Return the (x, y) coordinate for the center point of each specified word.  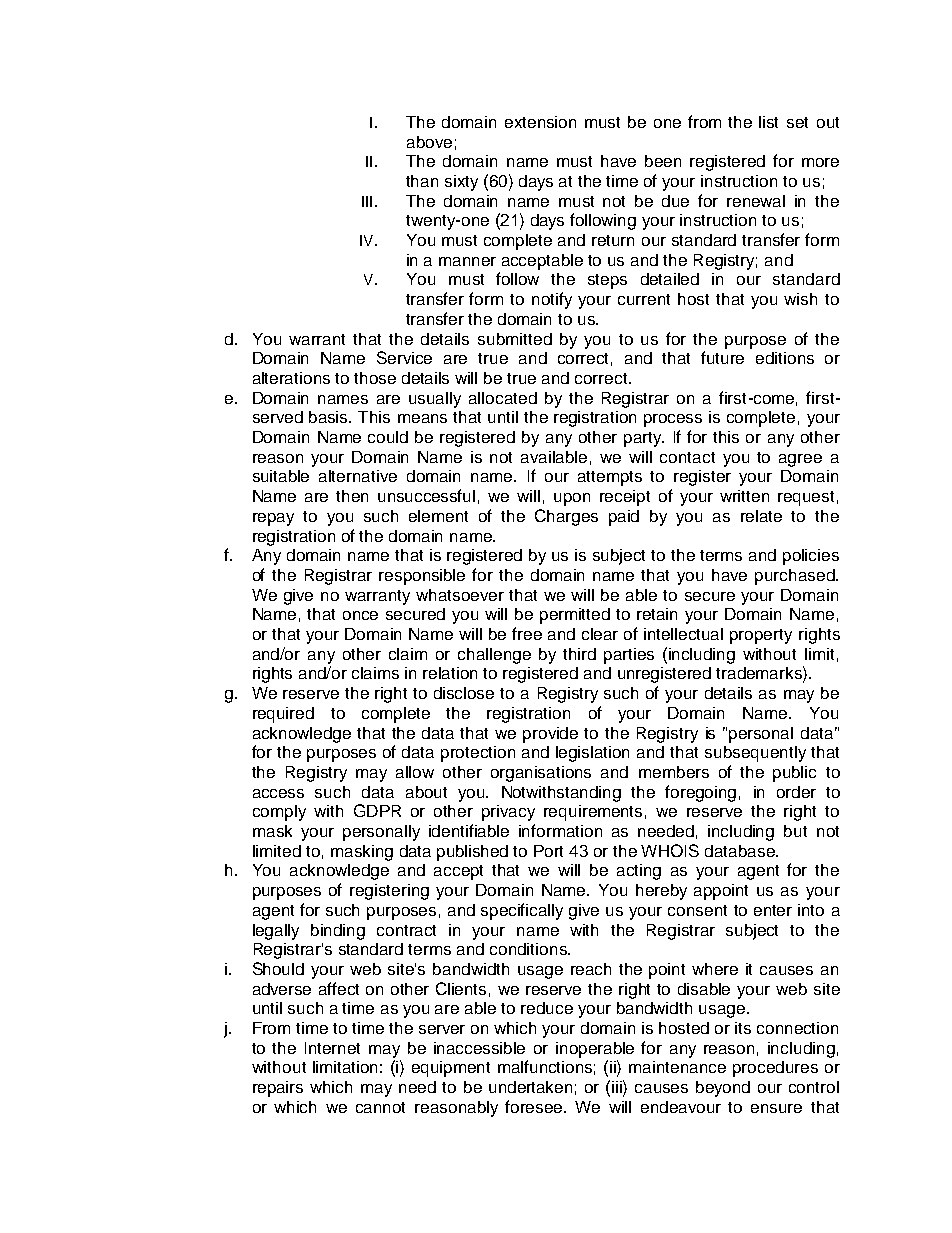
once (360, 615)
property (761, 636)
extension (540, 122)
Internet (332, 1048)
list (768, 122)
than (422, 181)
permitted (575, 616)
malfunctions (546, 1067)
